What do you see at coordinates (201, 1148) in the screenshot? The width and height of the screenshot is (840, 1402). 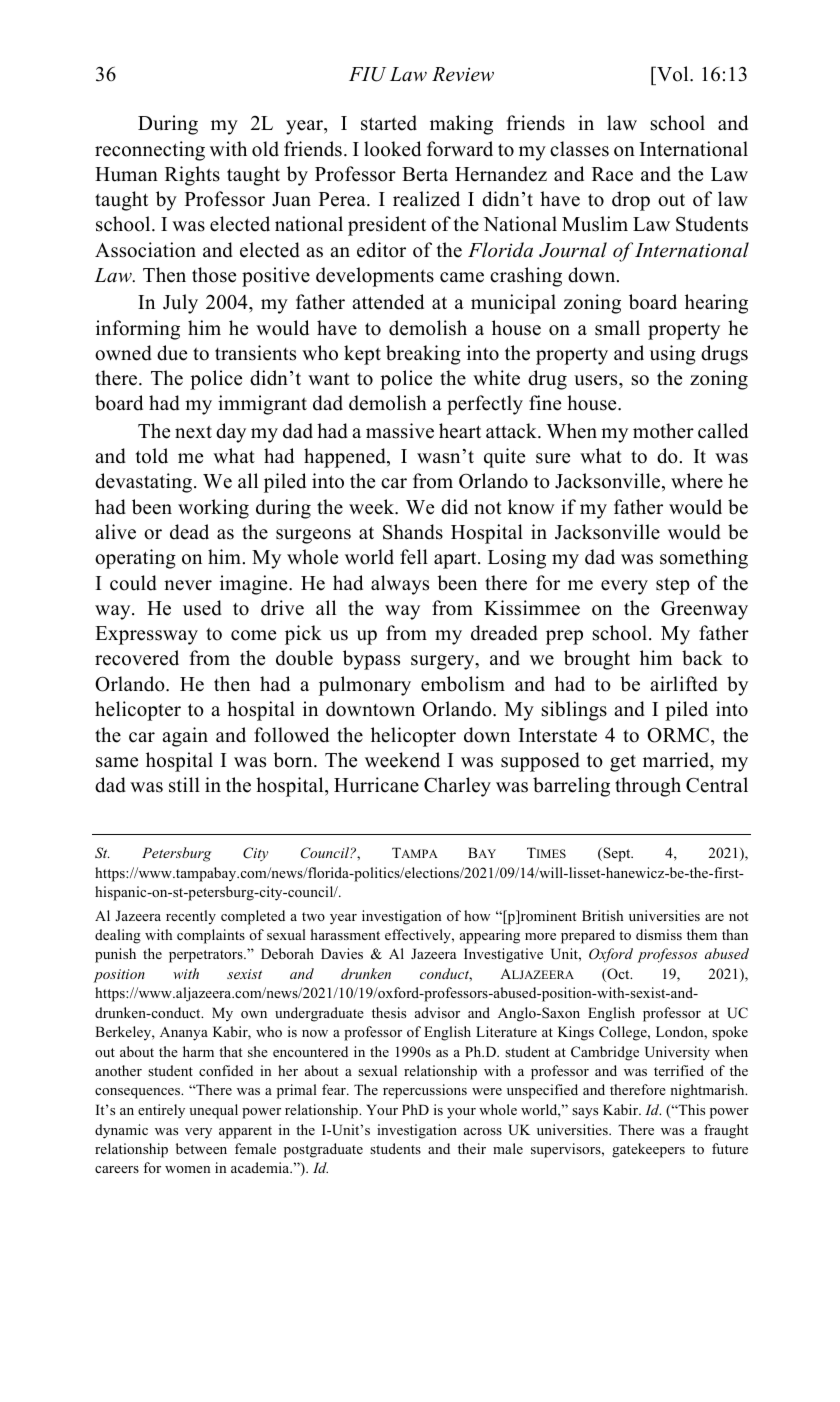 I see `between` at bounding box center [201, 1148].
